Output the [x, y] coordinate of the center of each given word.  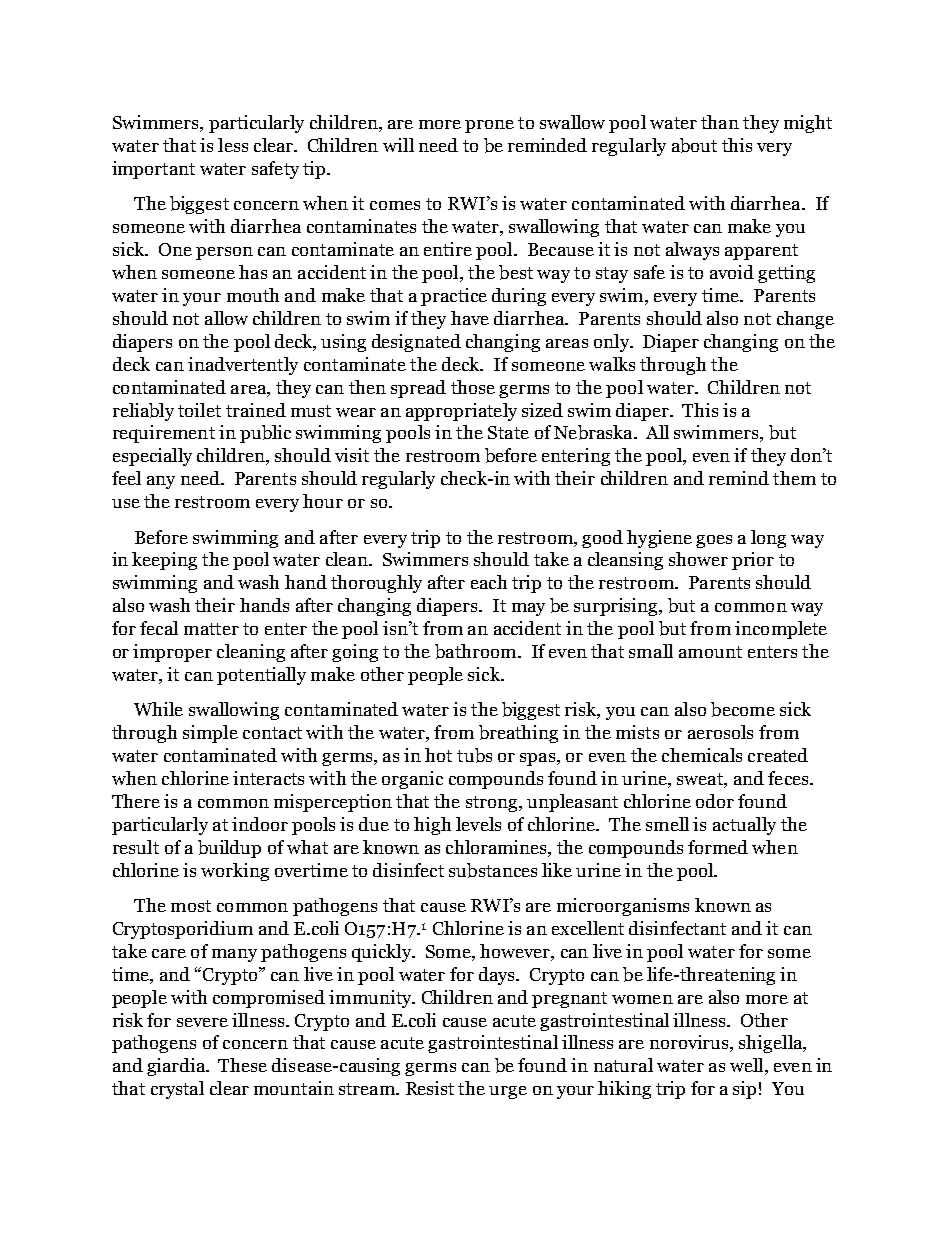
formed [718, 847]
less [233, 145]
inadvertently [243, 366]
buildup [229, 849]
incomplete [781, 630]
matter [211, 629]
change [805, 320]
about [694, 145]
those [473, 387]
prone [489, 126]
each [489, 582]
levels [478, 824]
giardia [177, 1067]
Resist [430, 1088]
